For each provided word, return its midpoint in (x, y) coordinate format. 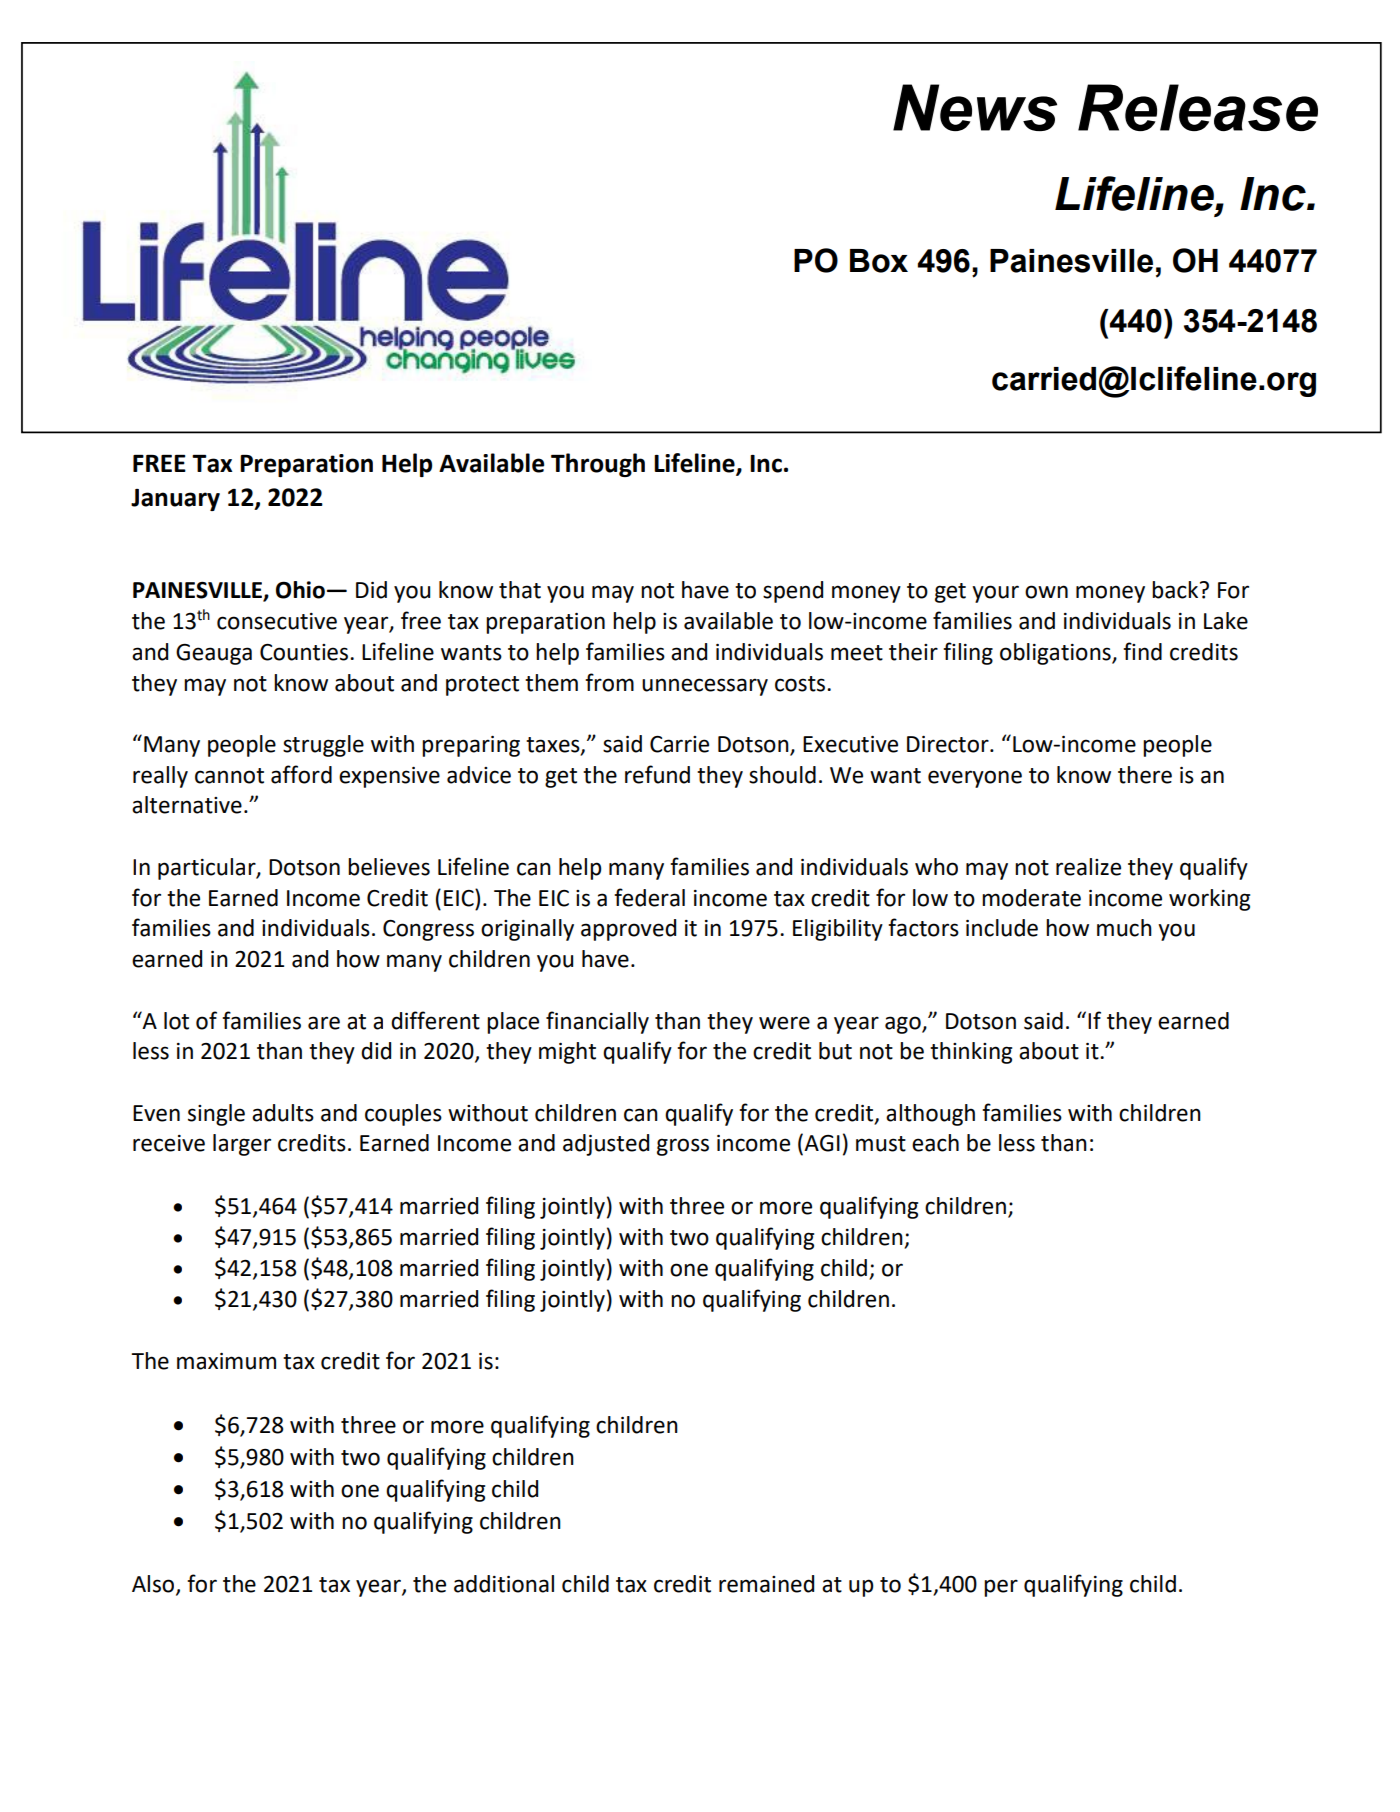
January (175, 500)
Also (154, 1585)
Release (1198, 107)
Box (879, 261)
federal (649, 897)
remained (766, 1584)
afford (301, 774)
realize (1088, 867)
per (1001, 1588)
